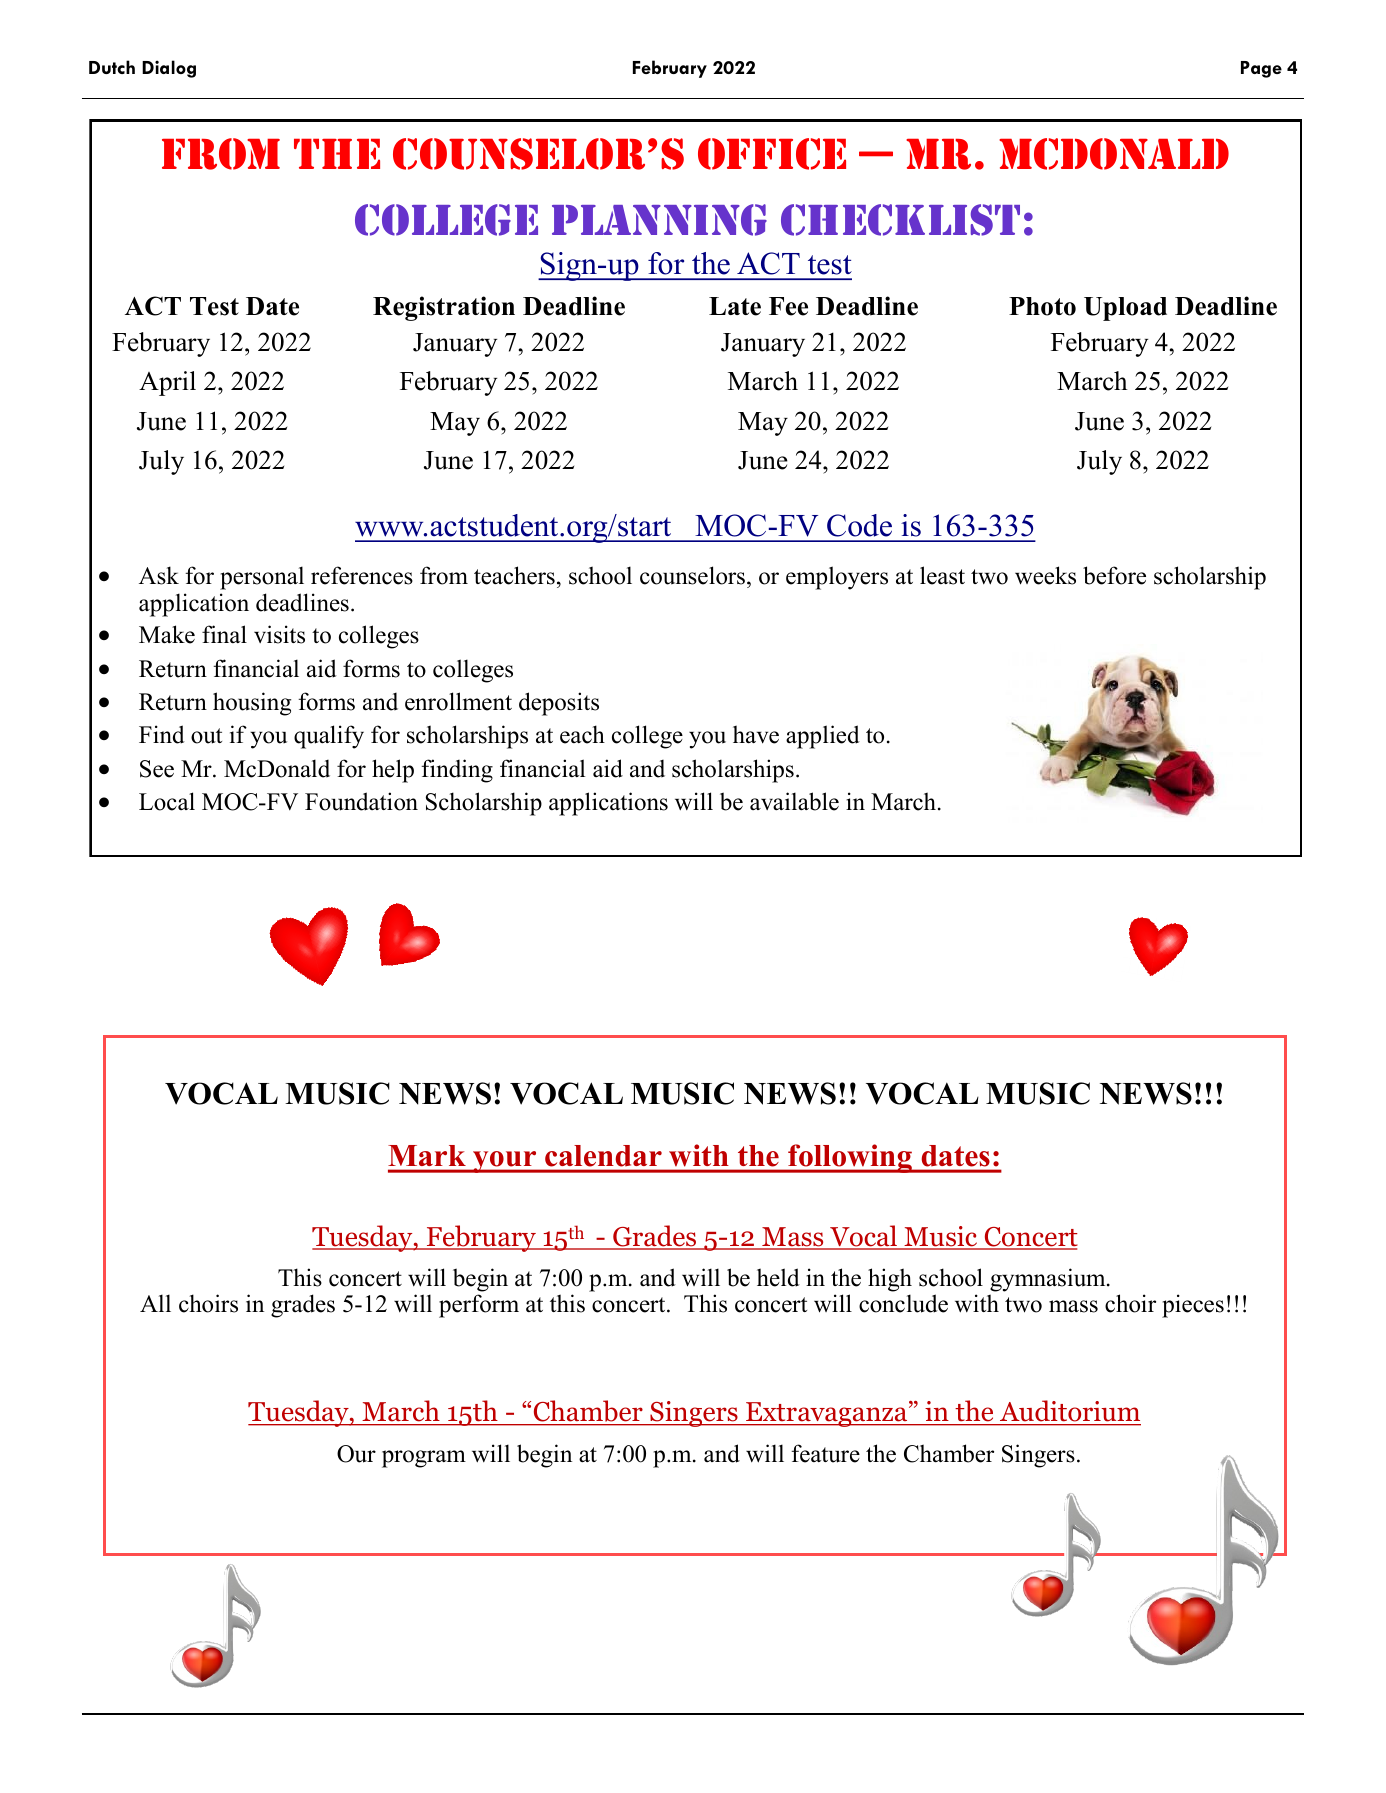 This page has width=1386, height=1793. Describe the element at coordinates (850, 1158) in the page. I see `following` at that location.
